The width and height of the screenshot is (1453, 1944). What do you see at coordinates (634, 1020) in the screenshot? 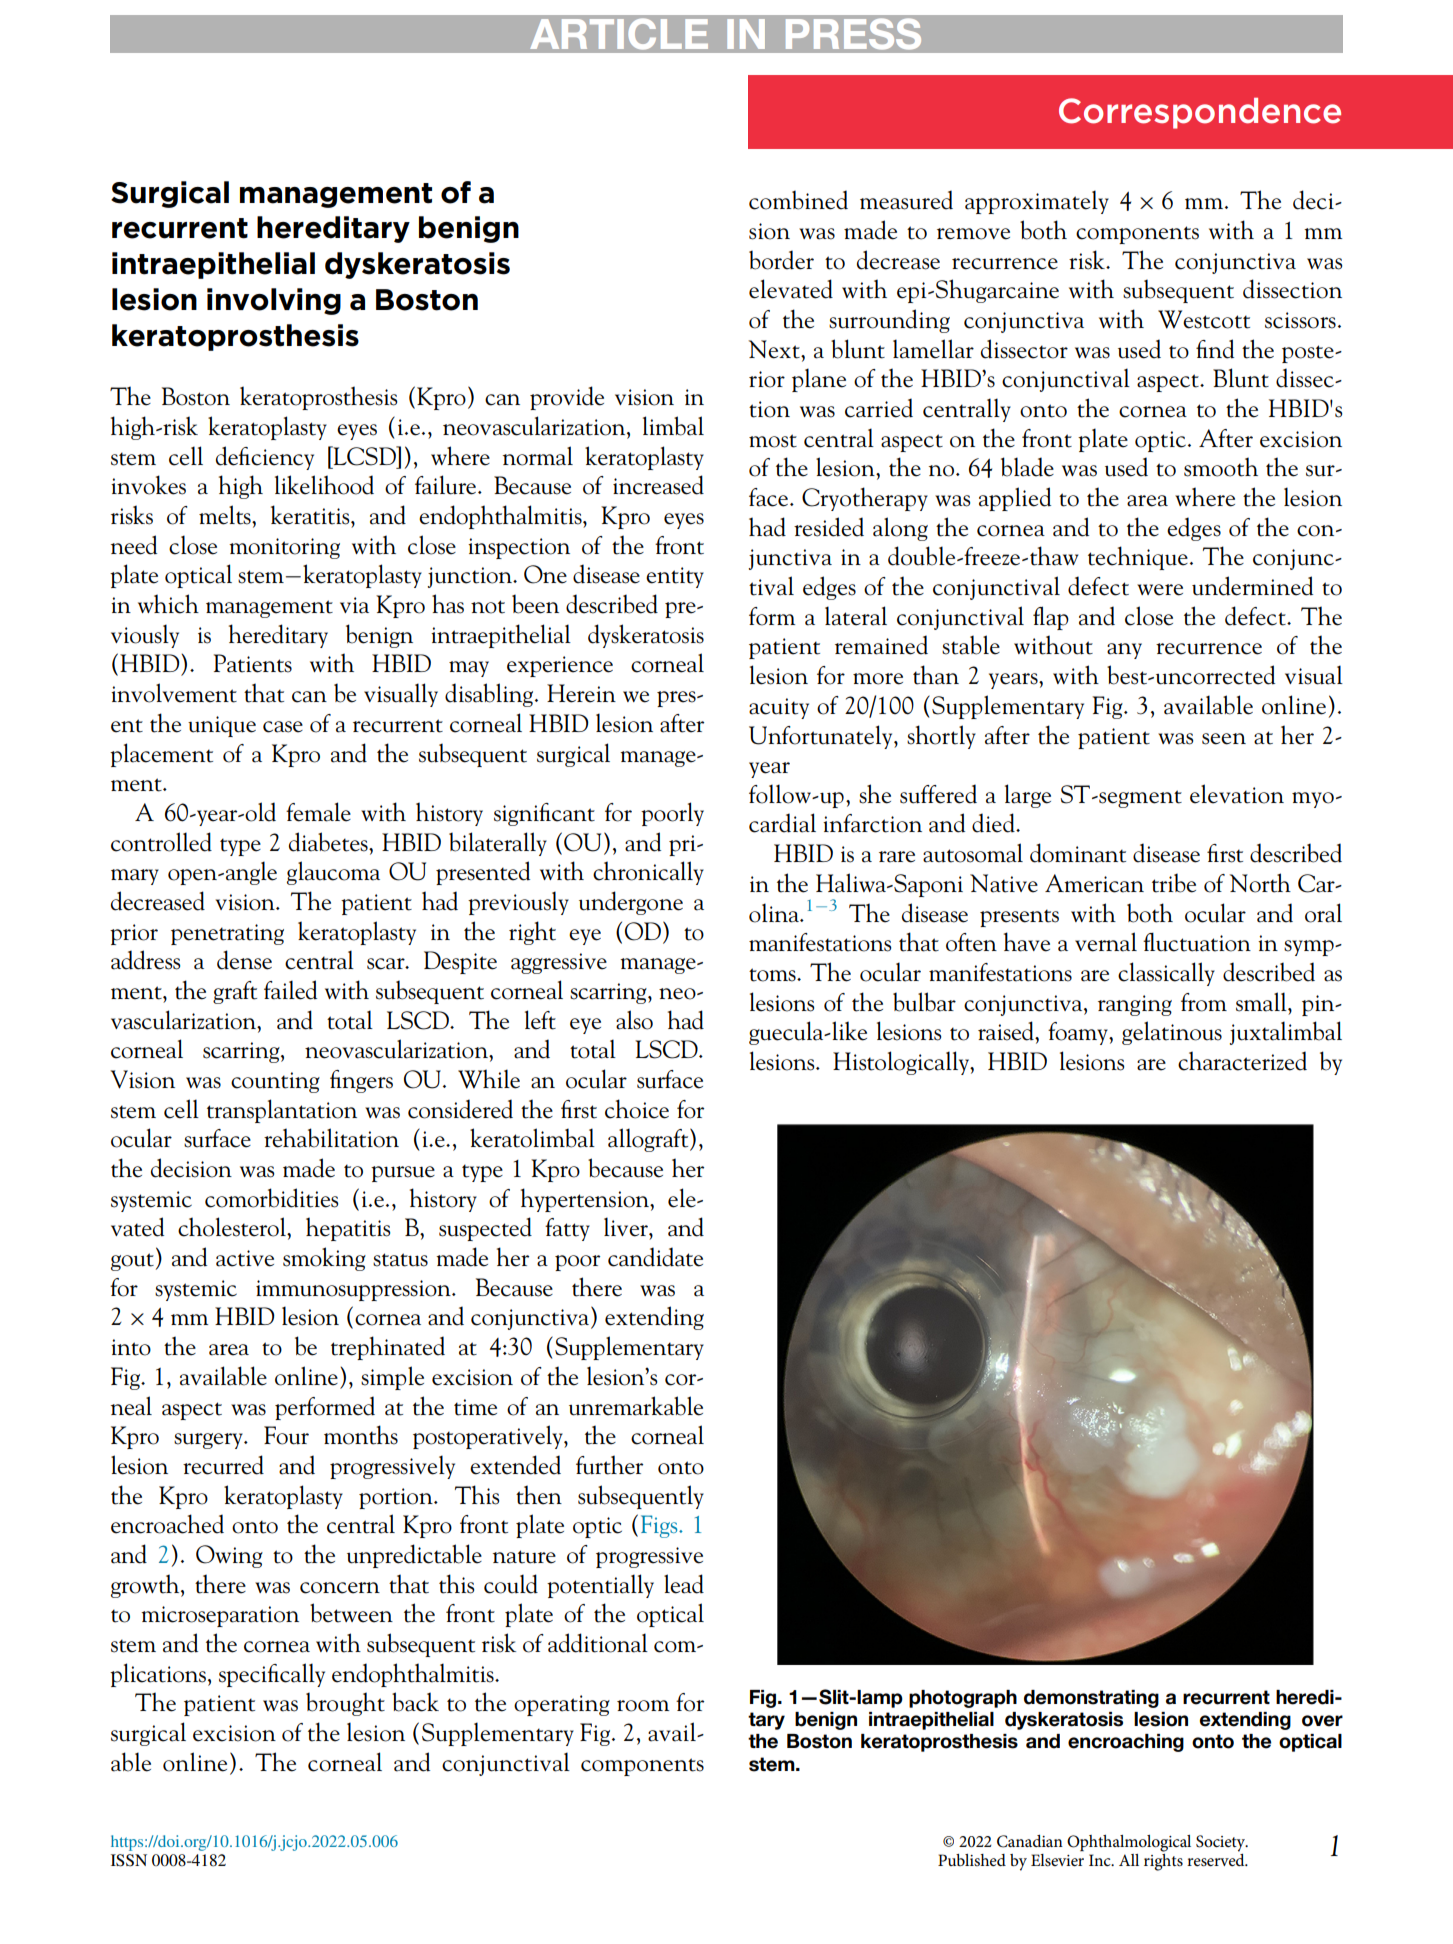
I see `also` at bounding box center [634, 1020].
